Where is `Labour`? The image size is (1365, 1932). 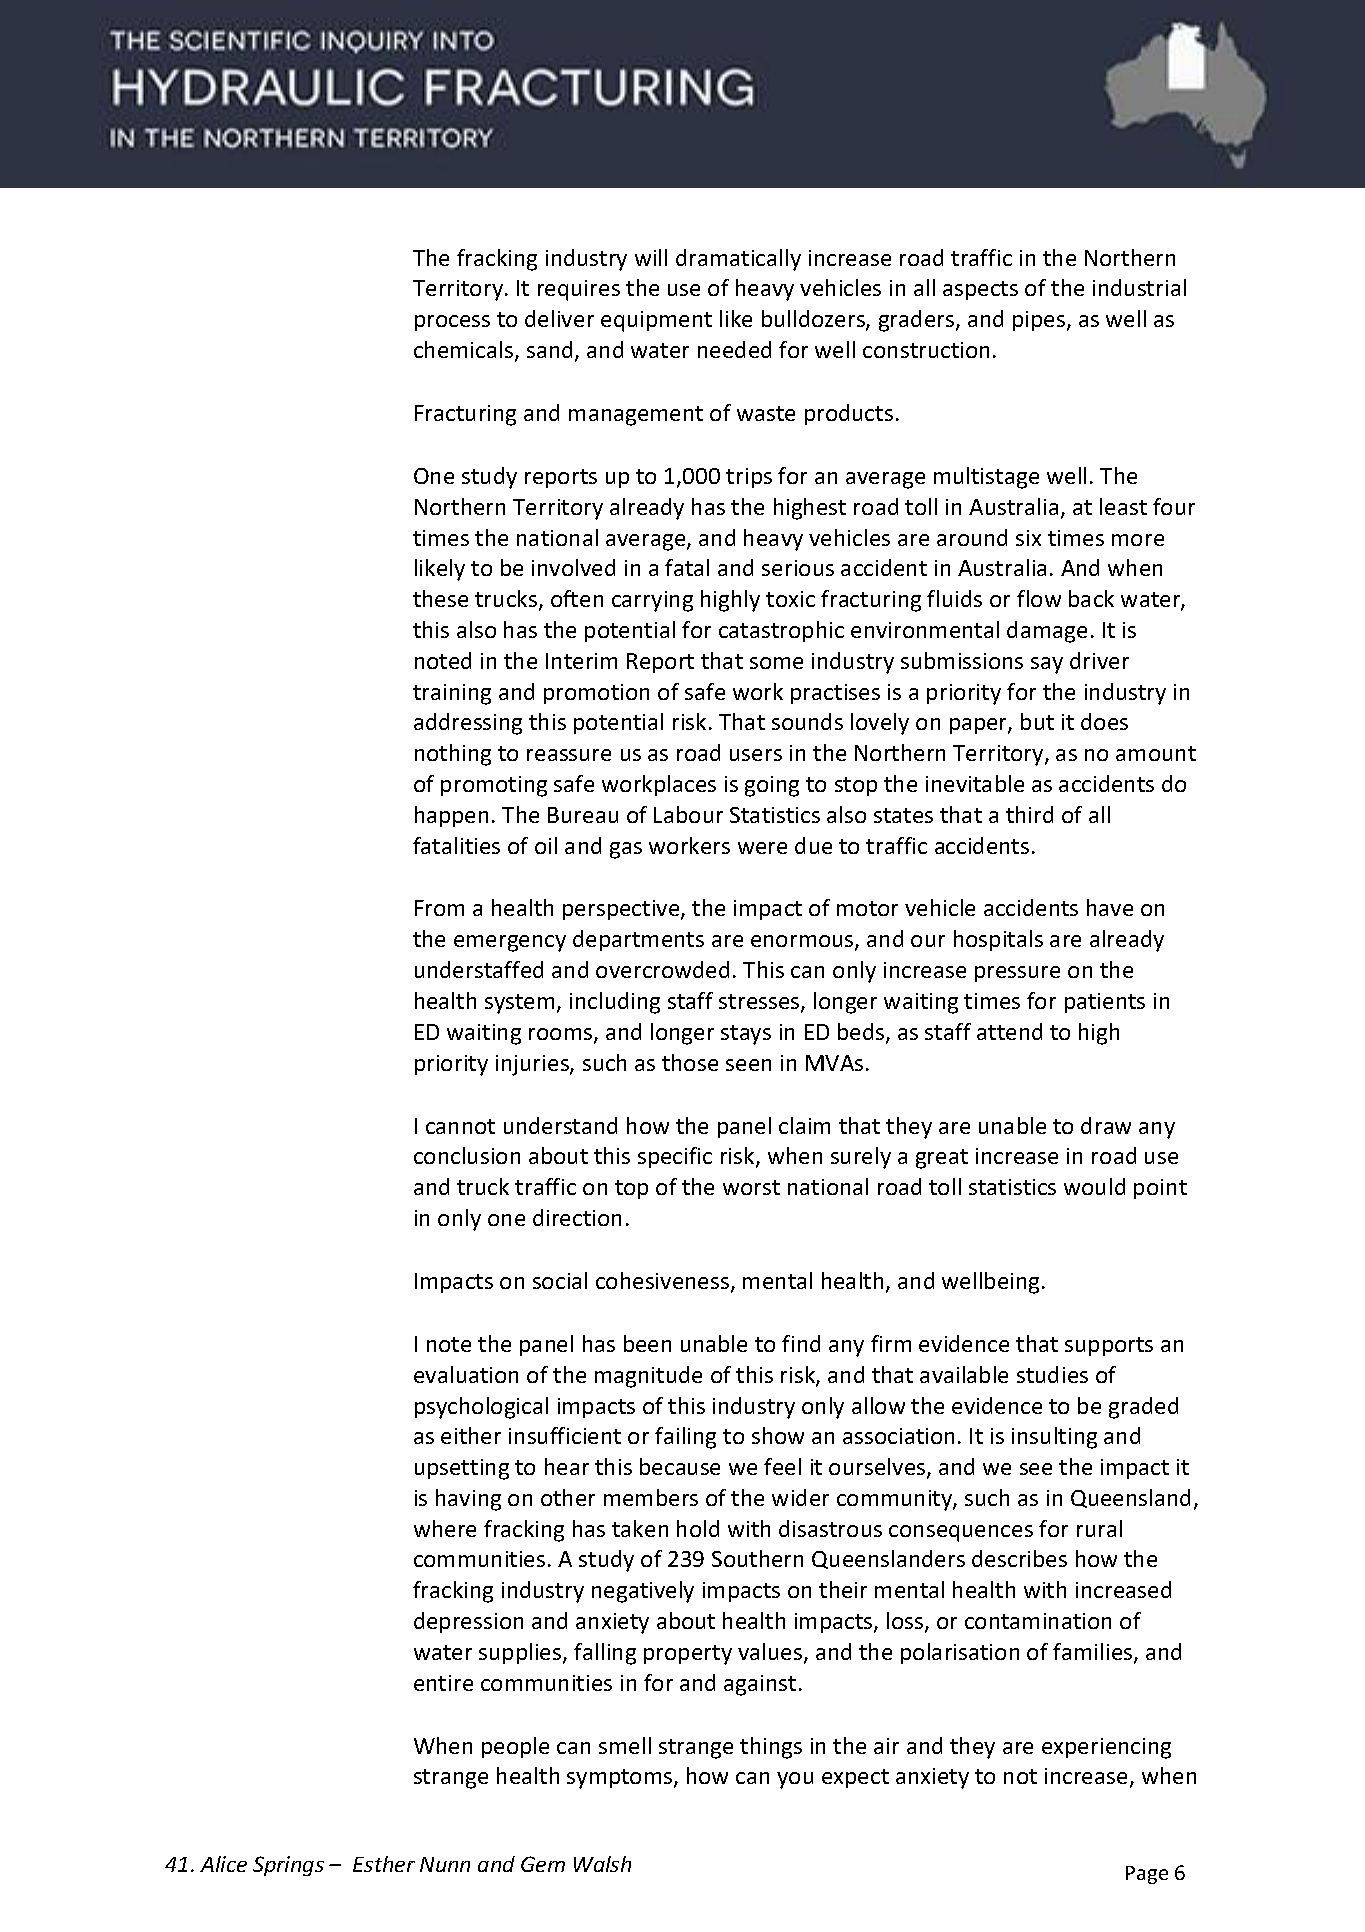 Labour is located at coordinates (688, 814).
